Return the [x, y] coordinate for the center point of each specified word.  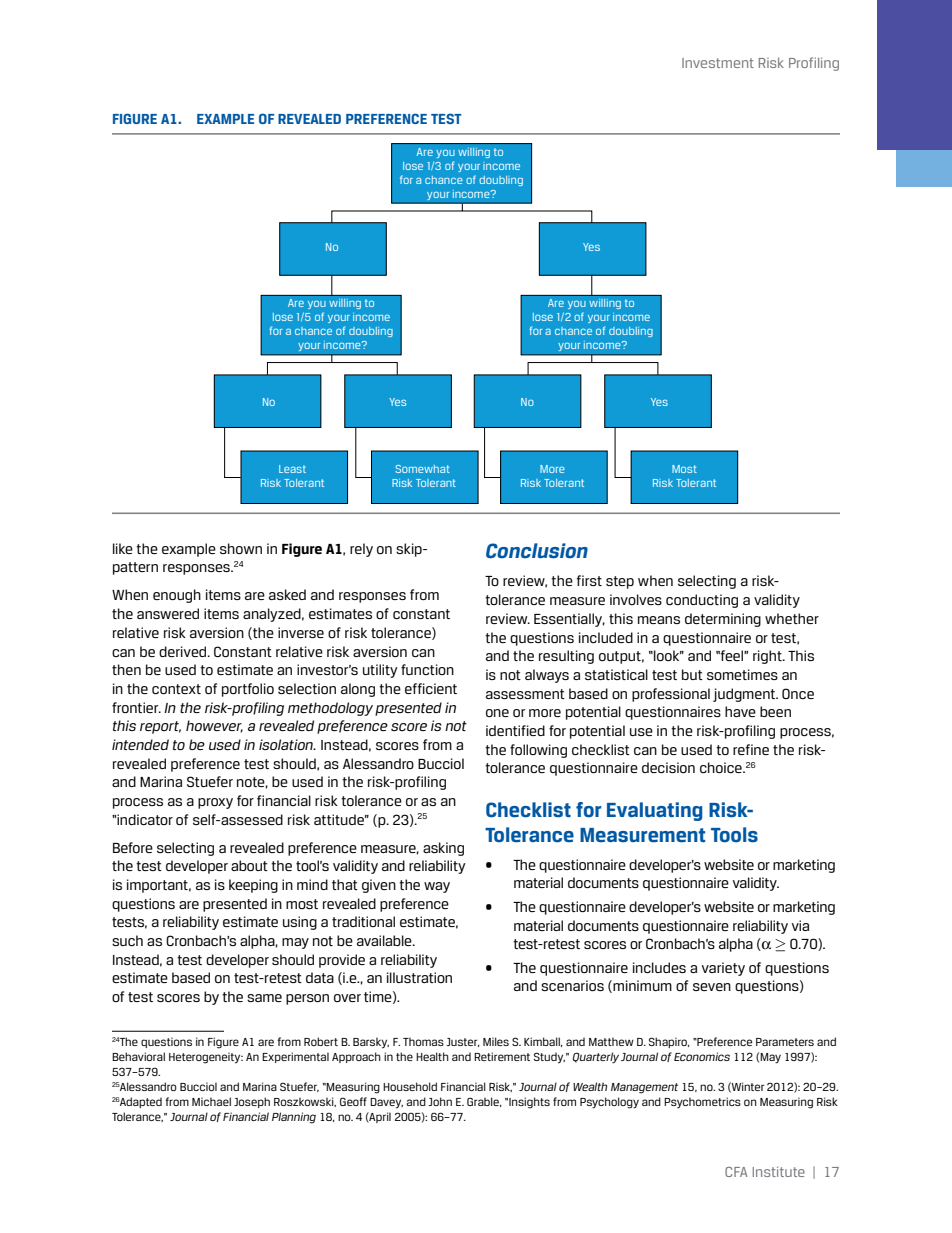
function [427, 669]
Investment [718, 63]
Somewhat [422, 469]
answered [168, 613]
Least [292, 469]
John [440, 1101]
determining [723, 620]
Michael [211, 1101]
